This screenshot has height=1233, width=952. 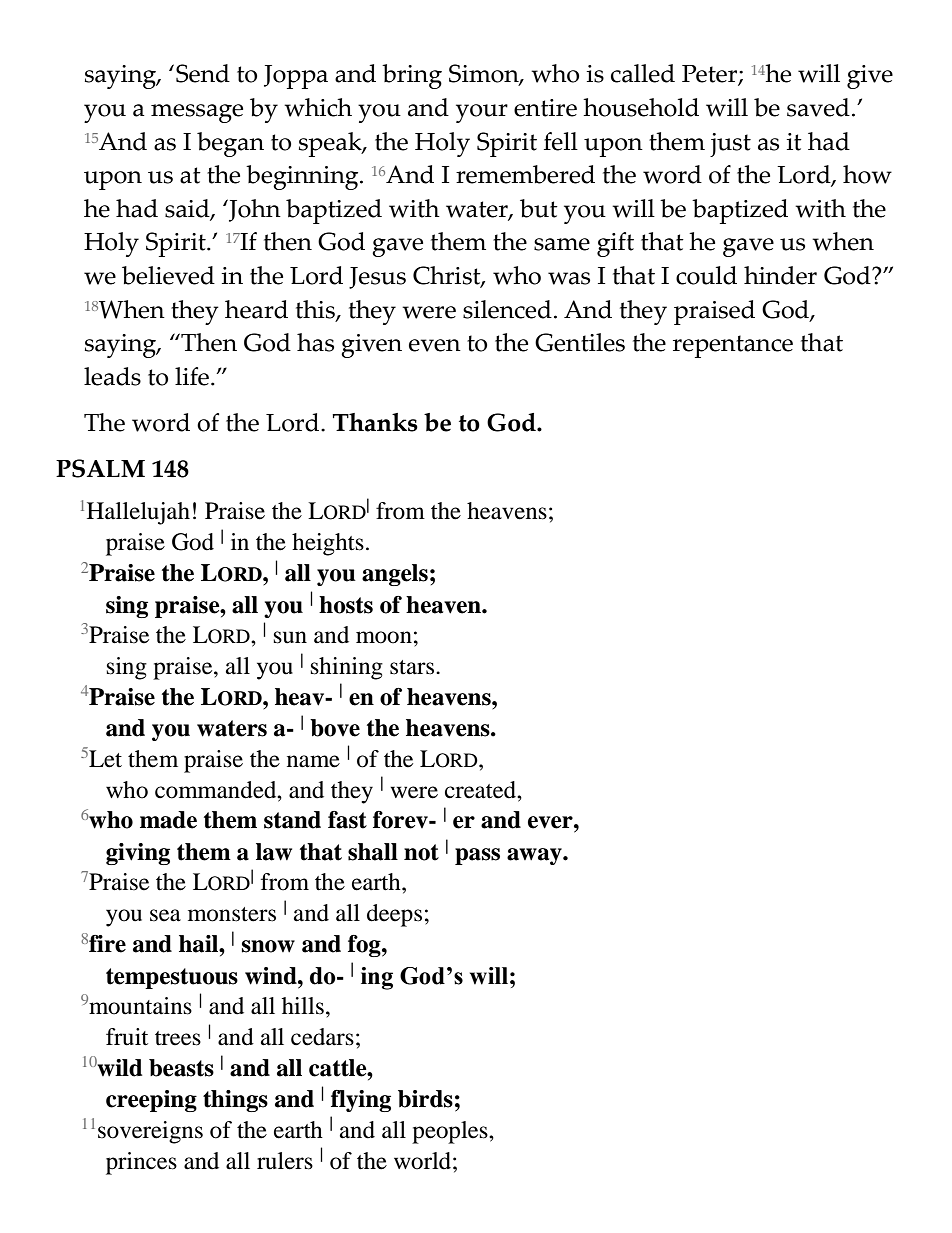 What do you see at coordinates (818, 107) in the screenshot?
I see `saved` at bounding box center [818, 107].
